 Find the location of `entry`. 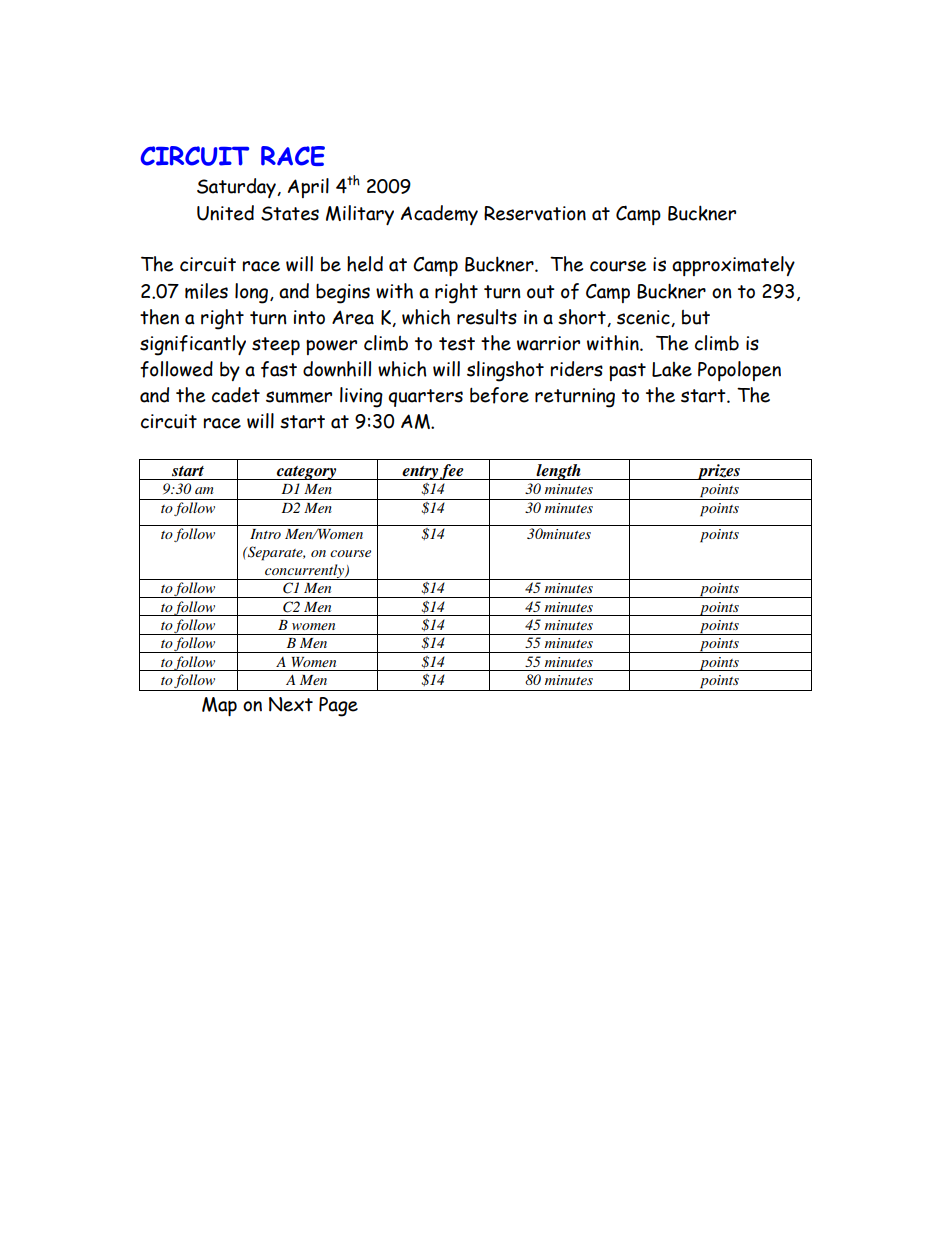

entry is located at coordinates (420, 473).
